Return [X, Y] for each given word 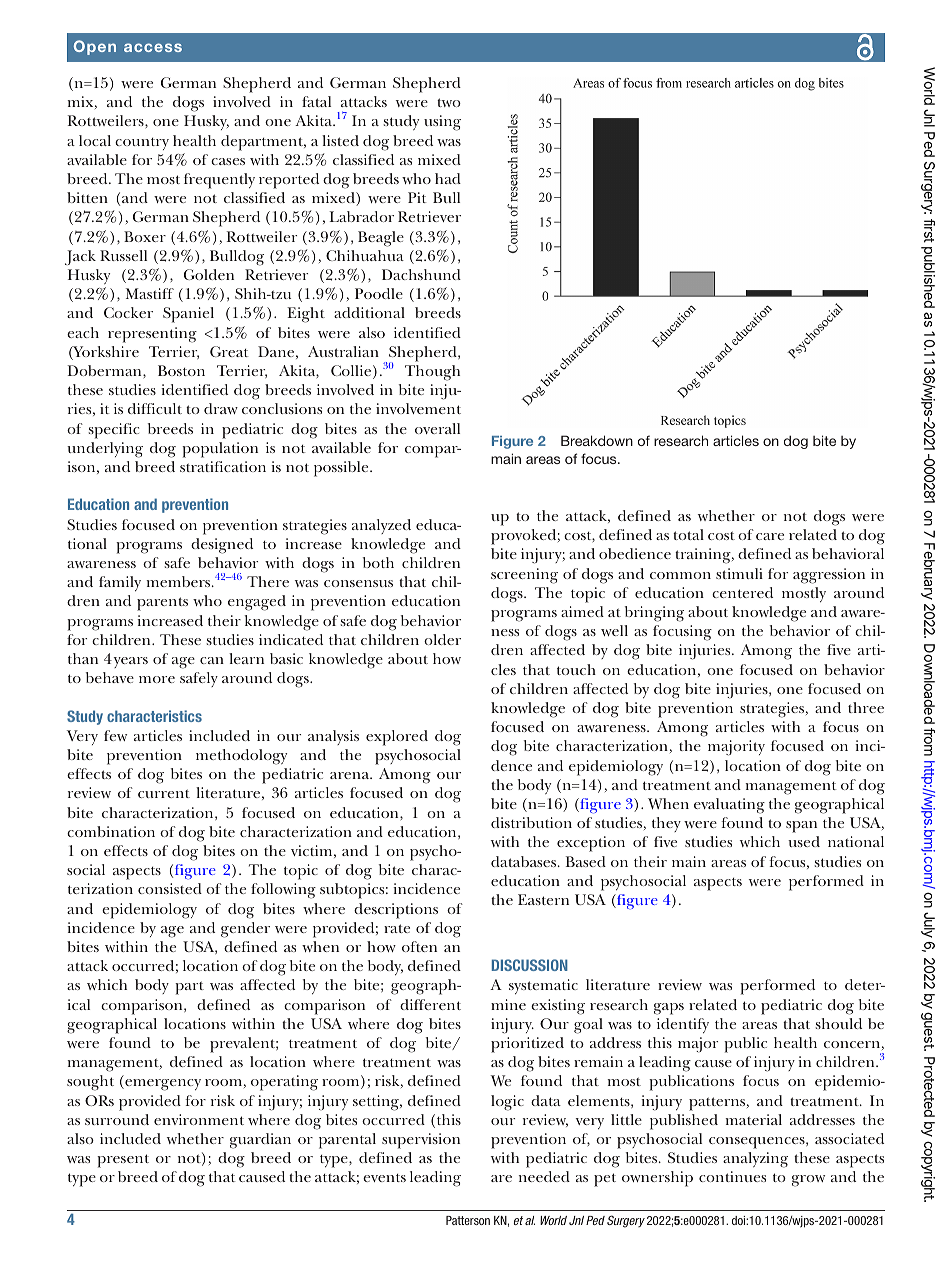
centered [742, 592]
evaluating [729, 806]
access [153, 47]
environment [199, 1119]
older [442, 639]
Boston [181, 370]
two [449, 102]
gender [245, 930]
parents [162, 604]
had [448, 178]
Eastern [543, 899]
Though [432, 373]
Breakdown [597, 440]
